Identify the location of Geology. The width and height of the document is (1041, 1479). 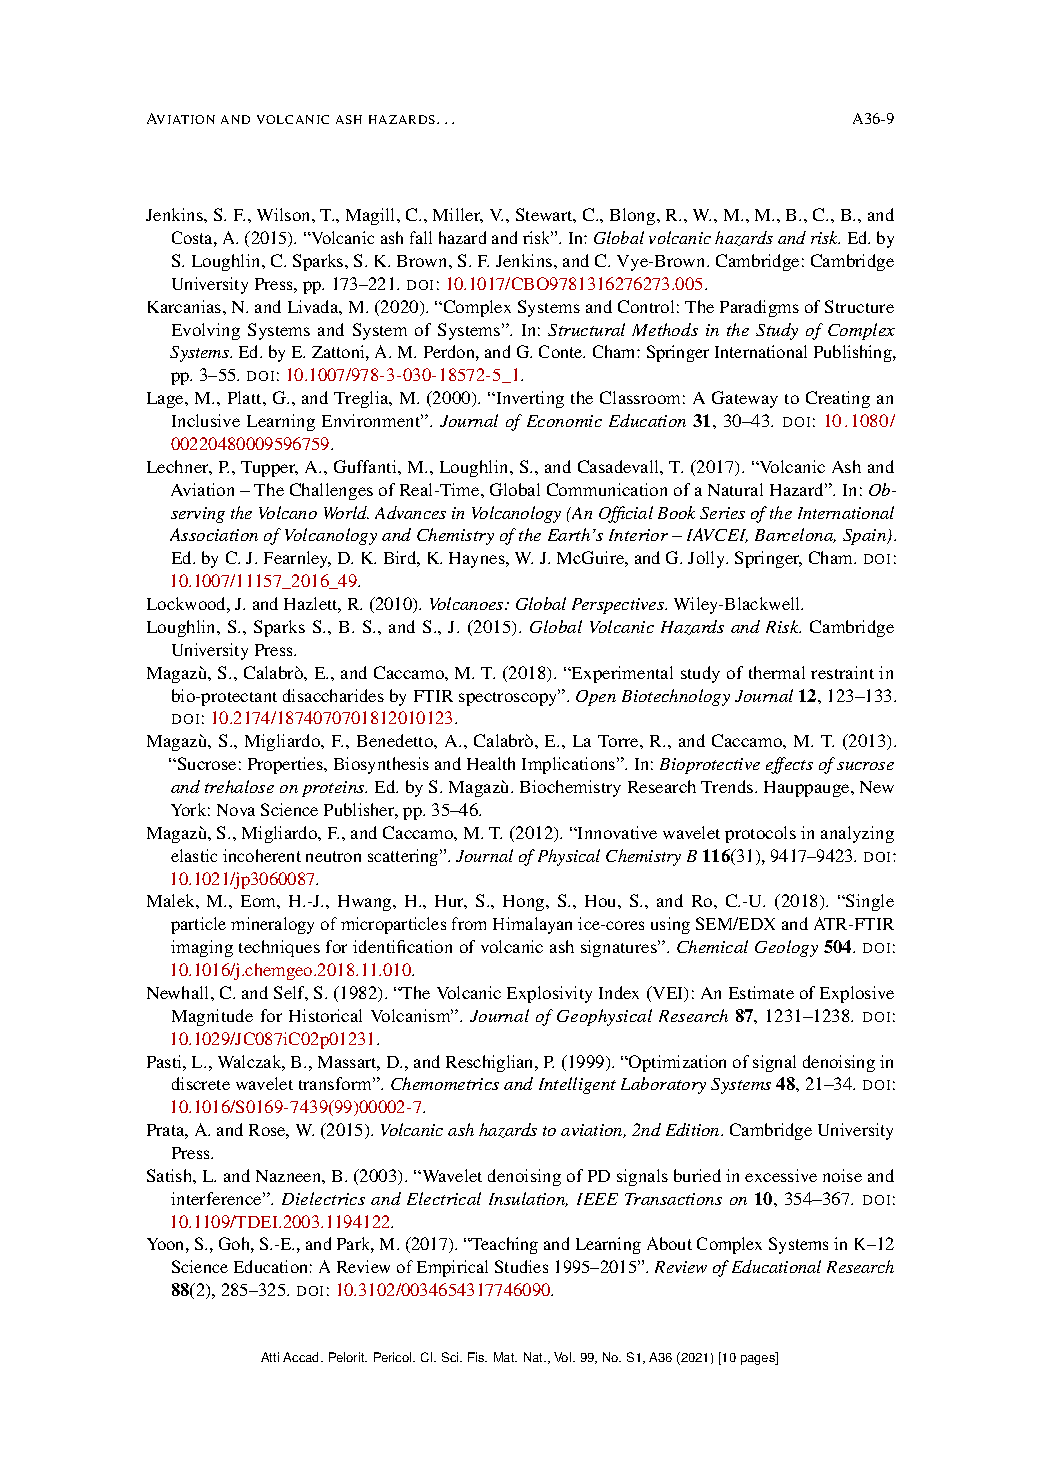
(786, 948).
